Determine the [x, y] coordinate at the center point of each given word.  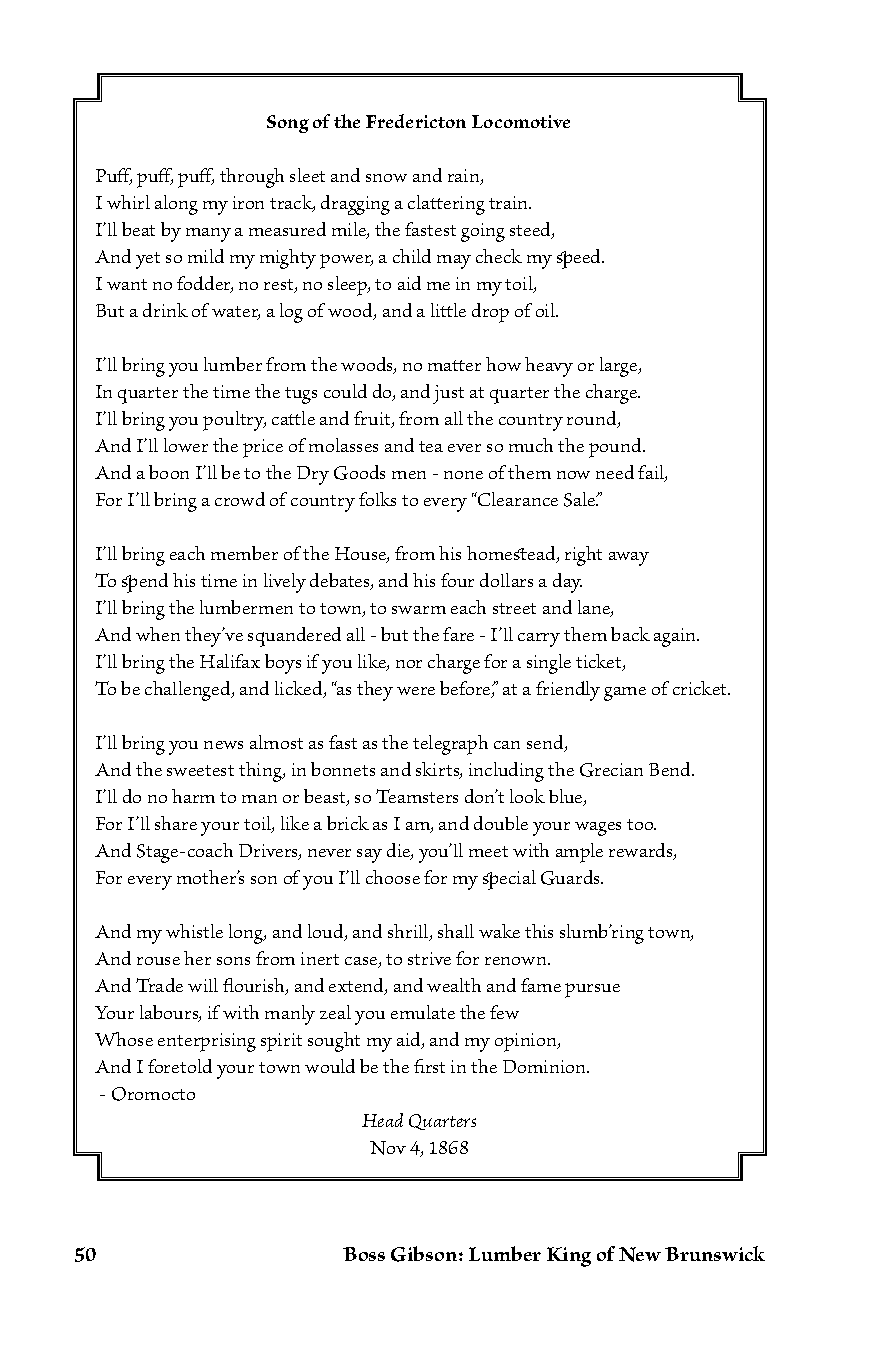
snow [386, 178]
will [203, 985]
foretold [180, 1066]
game [625, 694]
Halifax [230, 661]
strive [429, 958]
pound [617, 448]
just [448, 394]
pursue [592, 990]
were [416, 691]
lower [186, 445]
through [252, 178]
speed [580, 259]
